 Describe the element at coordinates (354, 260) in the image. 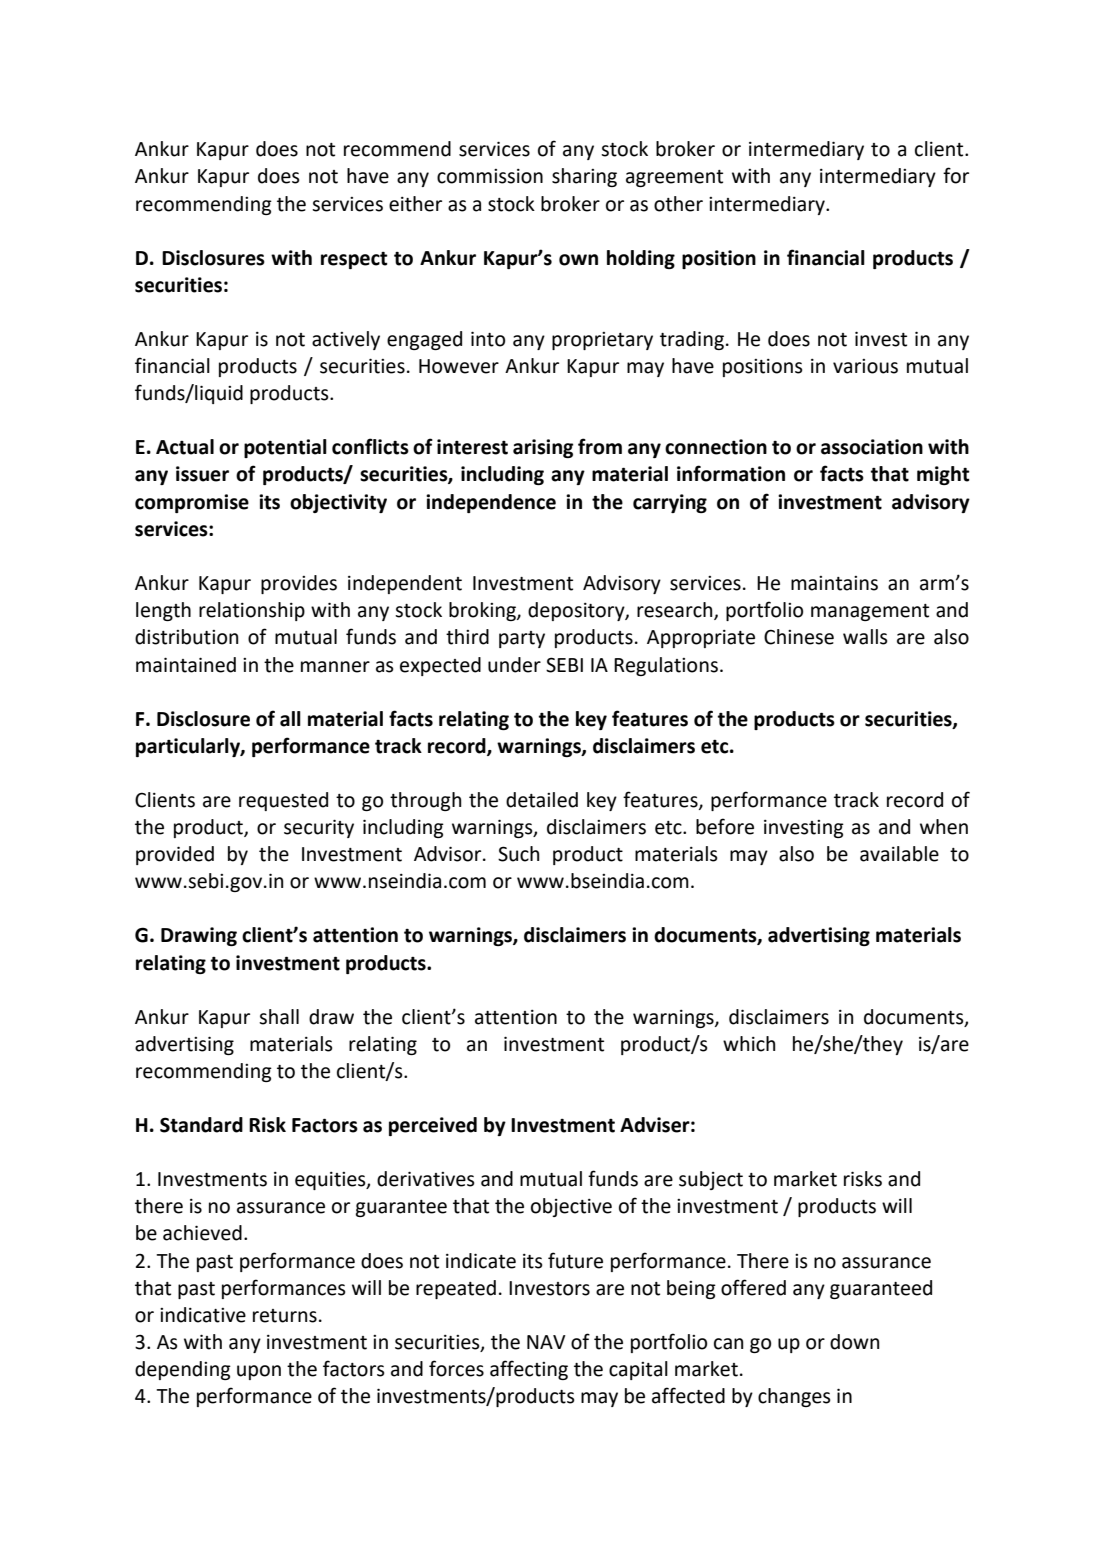

I see `respect` at that location.
